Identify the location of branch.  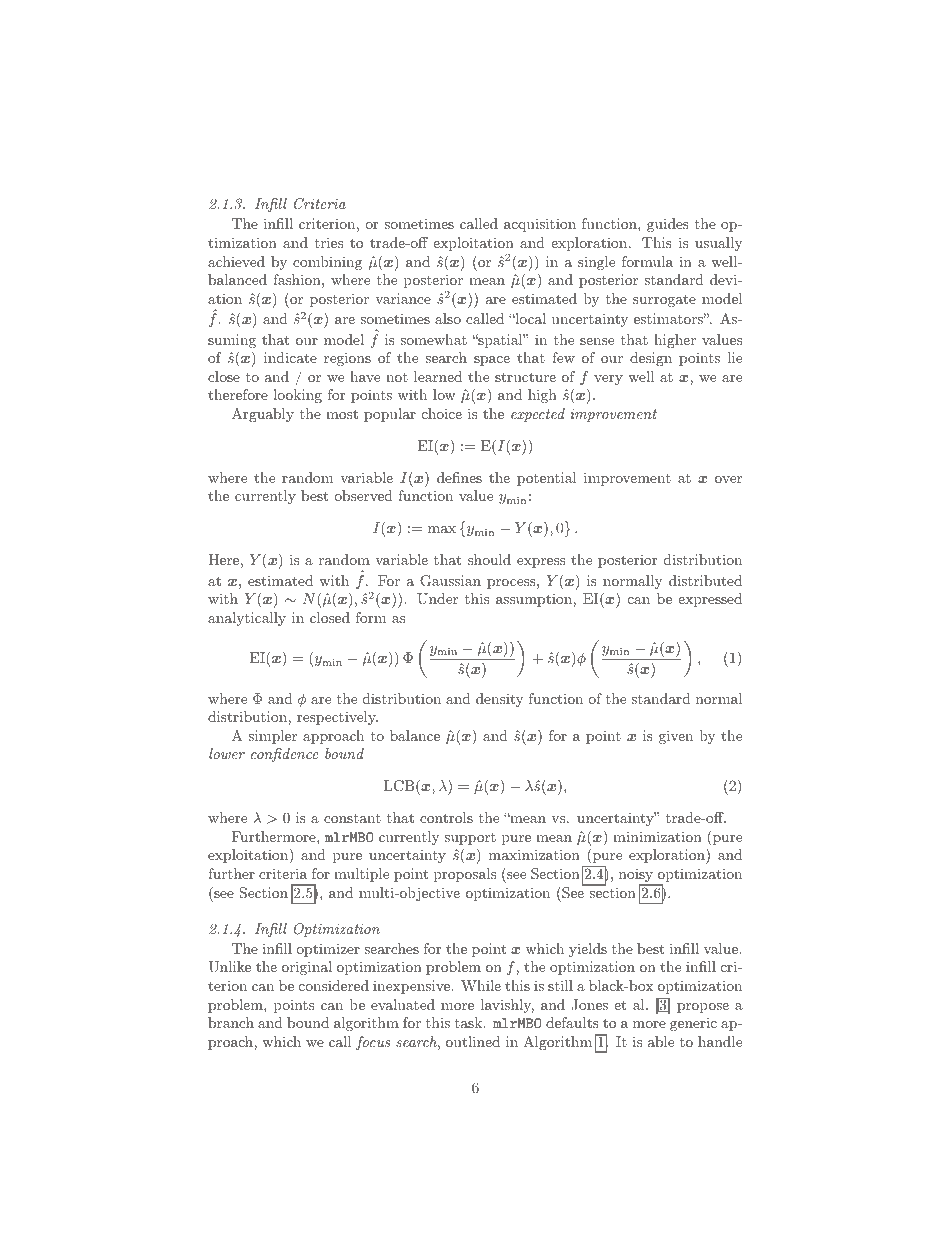
(231, 1022).
